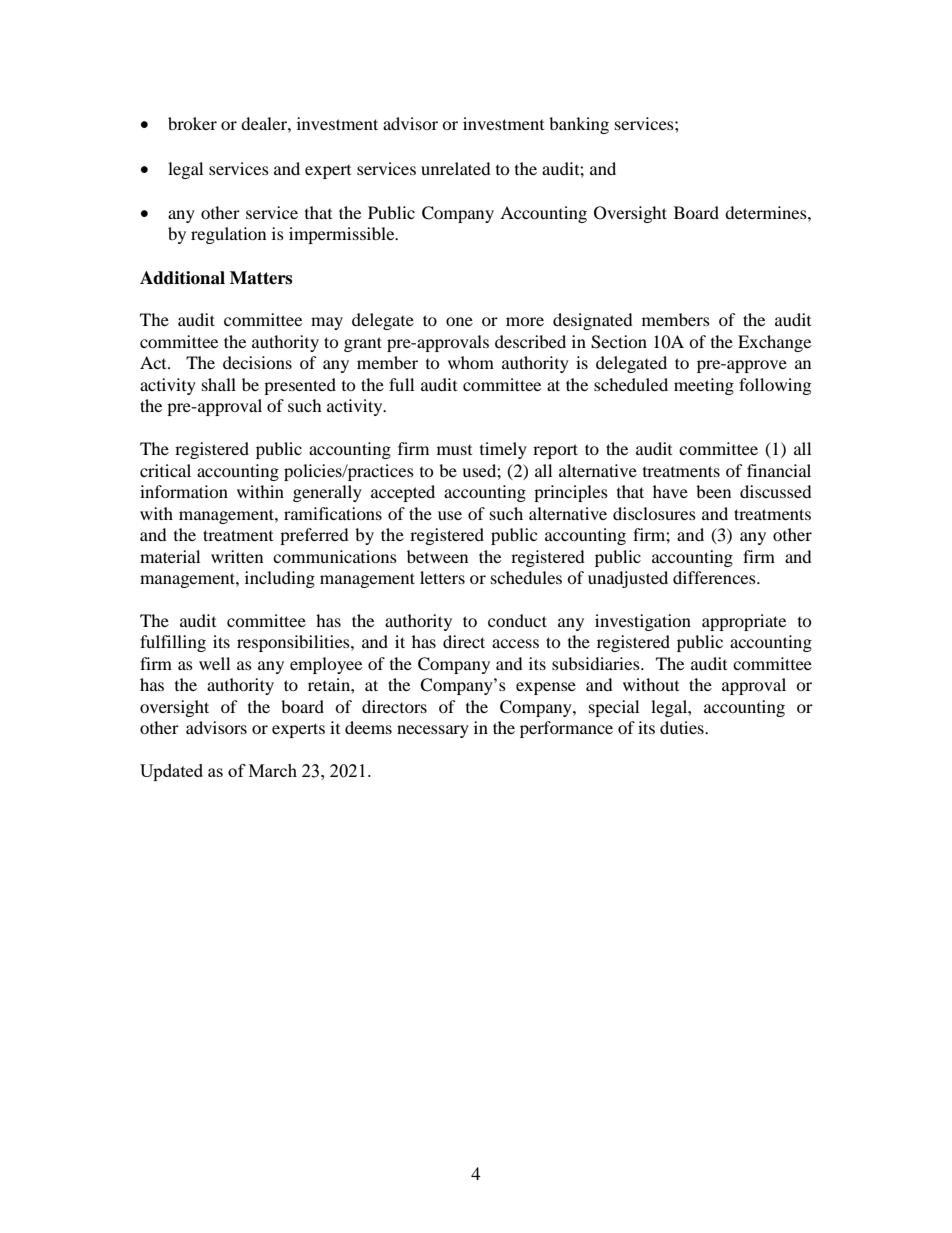 The image size is (952, 1233). What do you see at coordinates (165, 470) in the screenshot?
I see `critical` at bounding box center [165, 470].
